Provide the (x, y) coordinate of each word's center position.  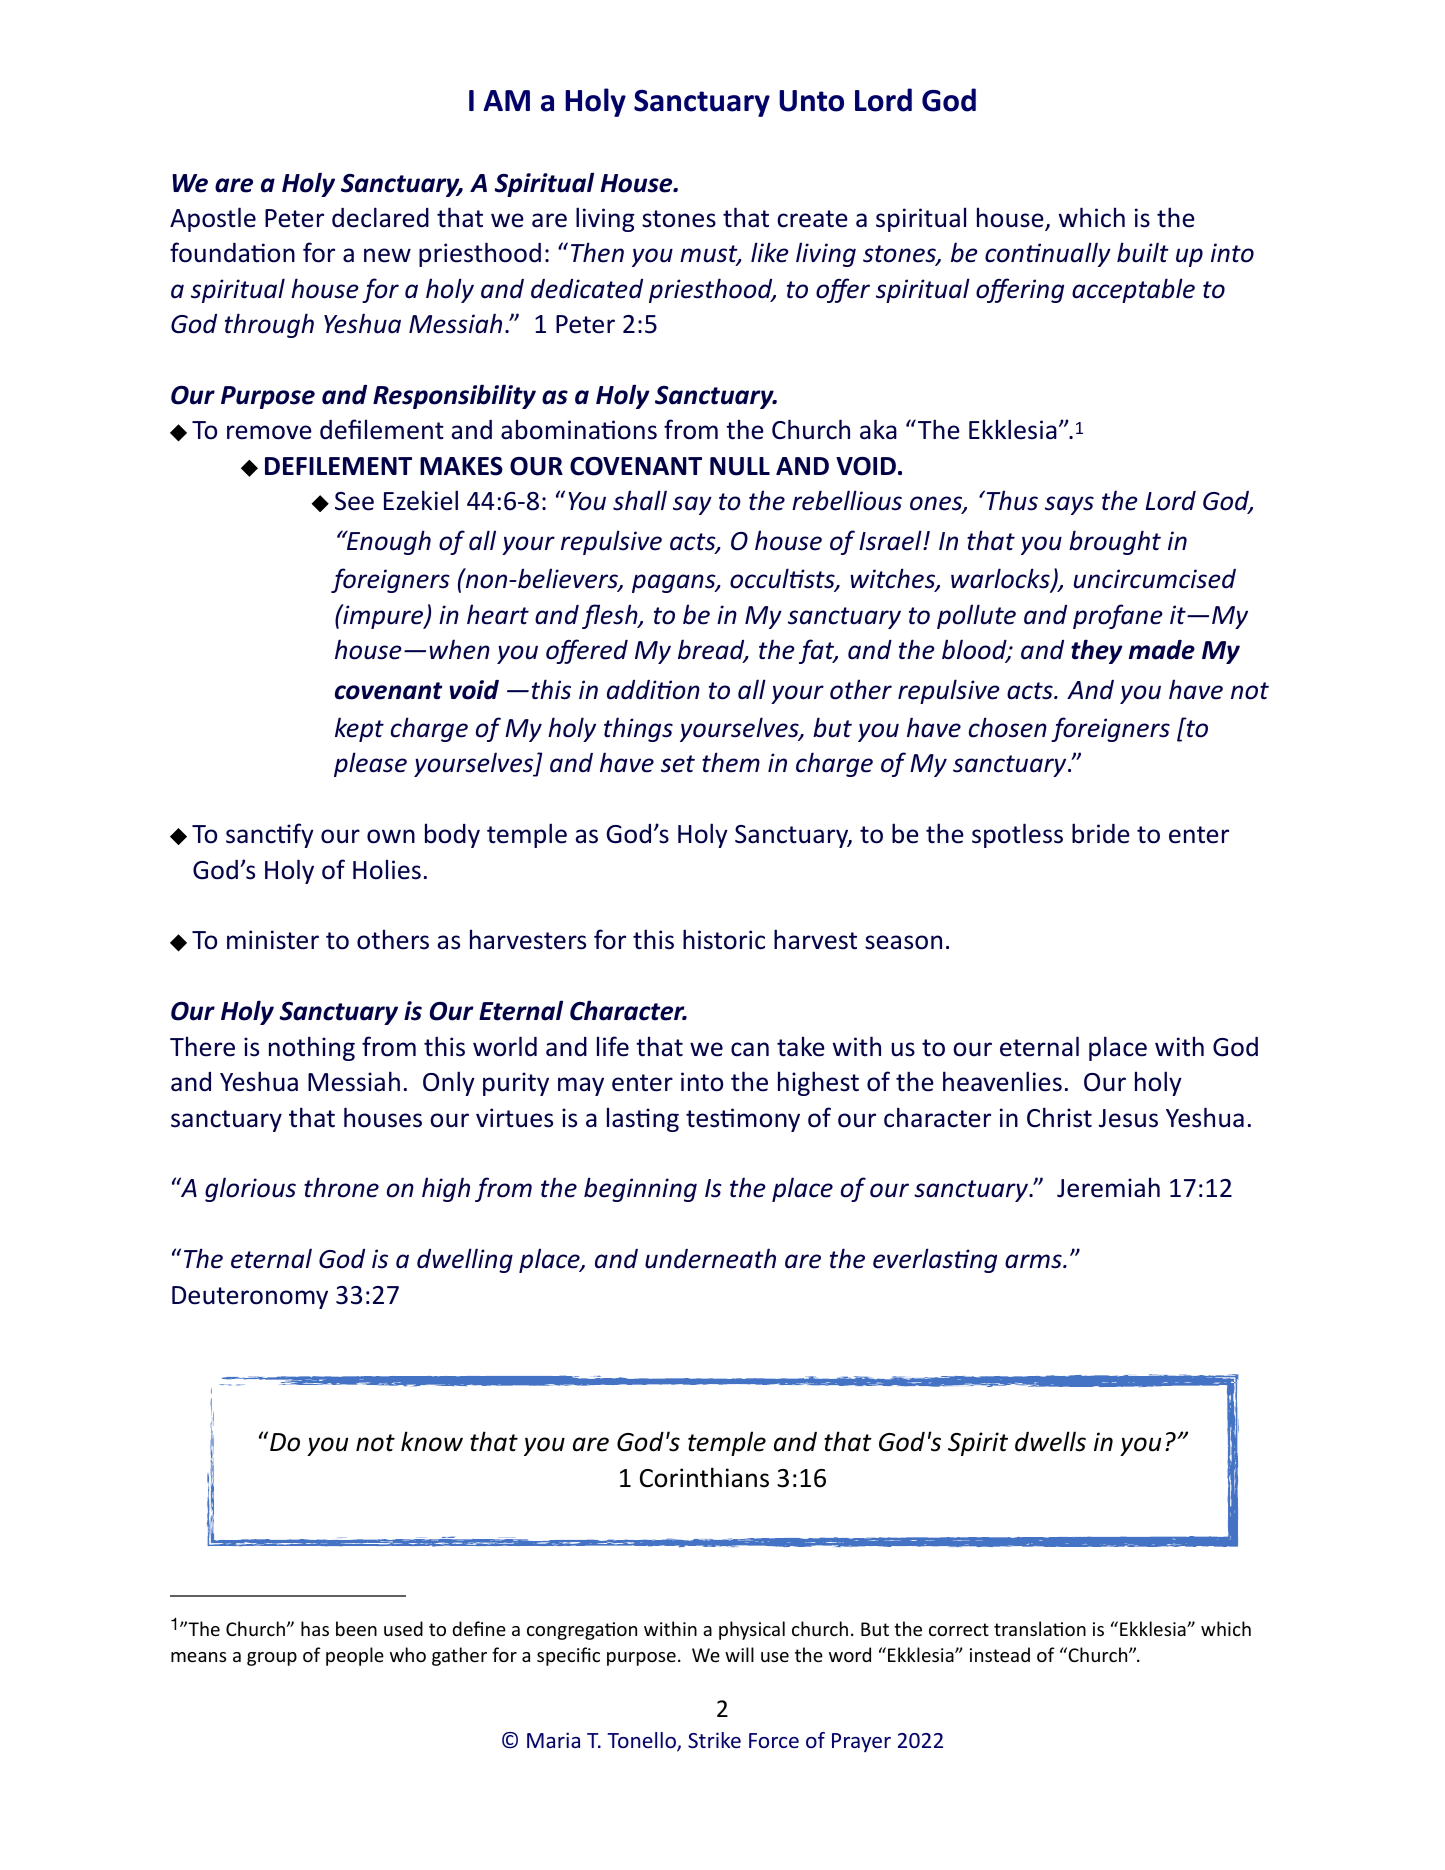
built (1143, 252)
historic (724, 939)
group (272, 1659)
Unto (811, 101)
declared (380, 217)
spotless (1017, 835)
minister (273, 940)
